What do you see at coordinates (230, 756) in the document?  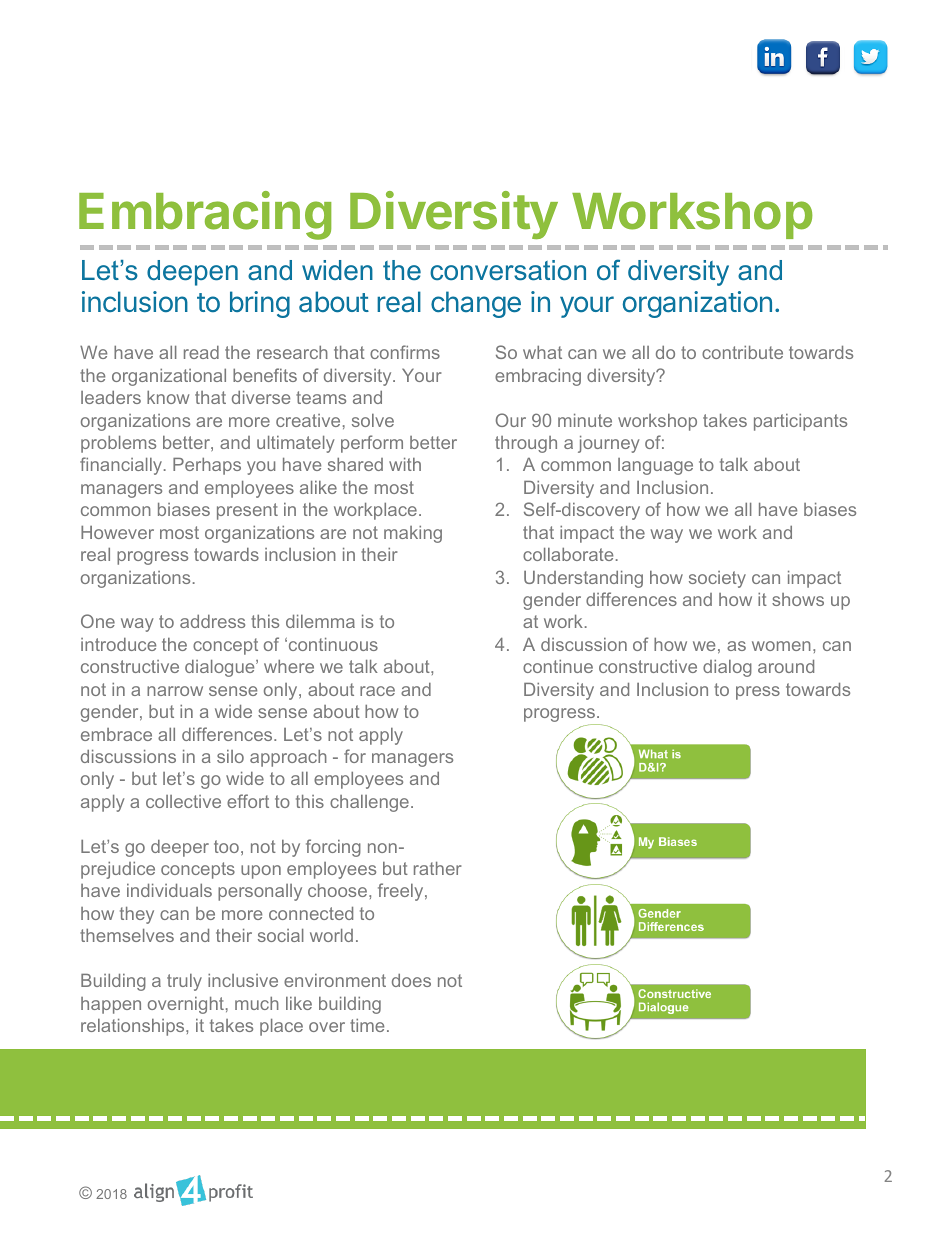 I see `silo` at bounding box center [230, 756].
